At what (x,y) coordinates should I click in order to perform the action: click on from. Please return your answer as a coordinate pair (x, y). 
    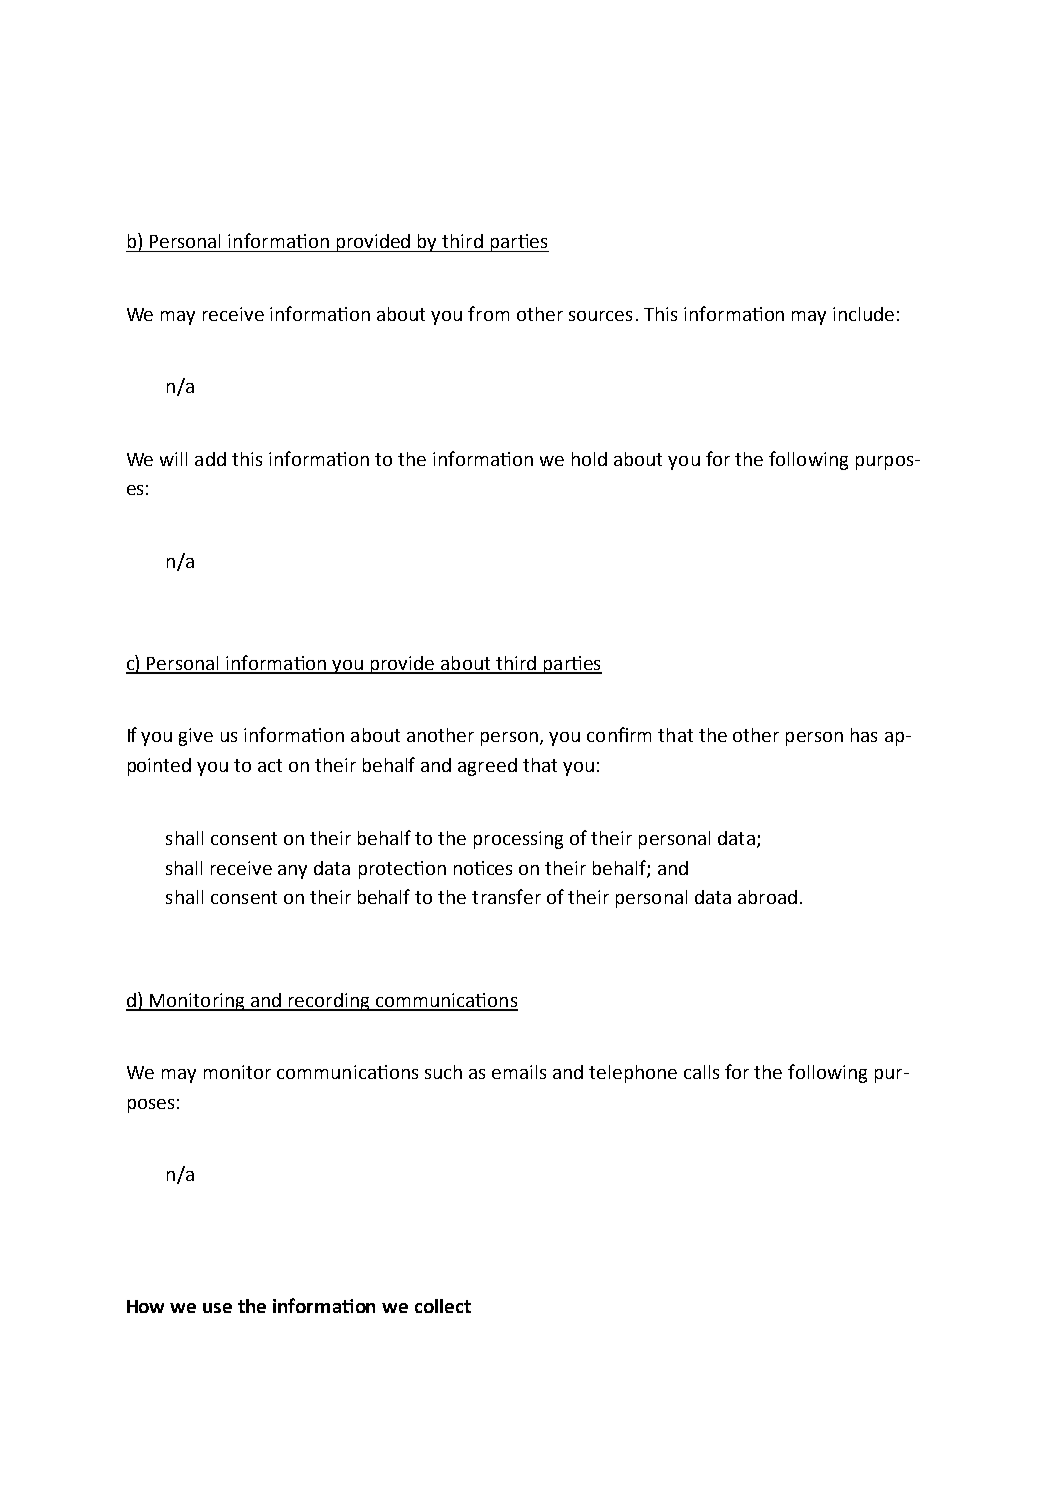
    Looking at the image, I should click on (488, 313).
